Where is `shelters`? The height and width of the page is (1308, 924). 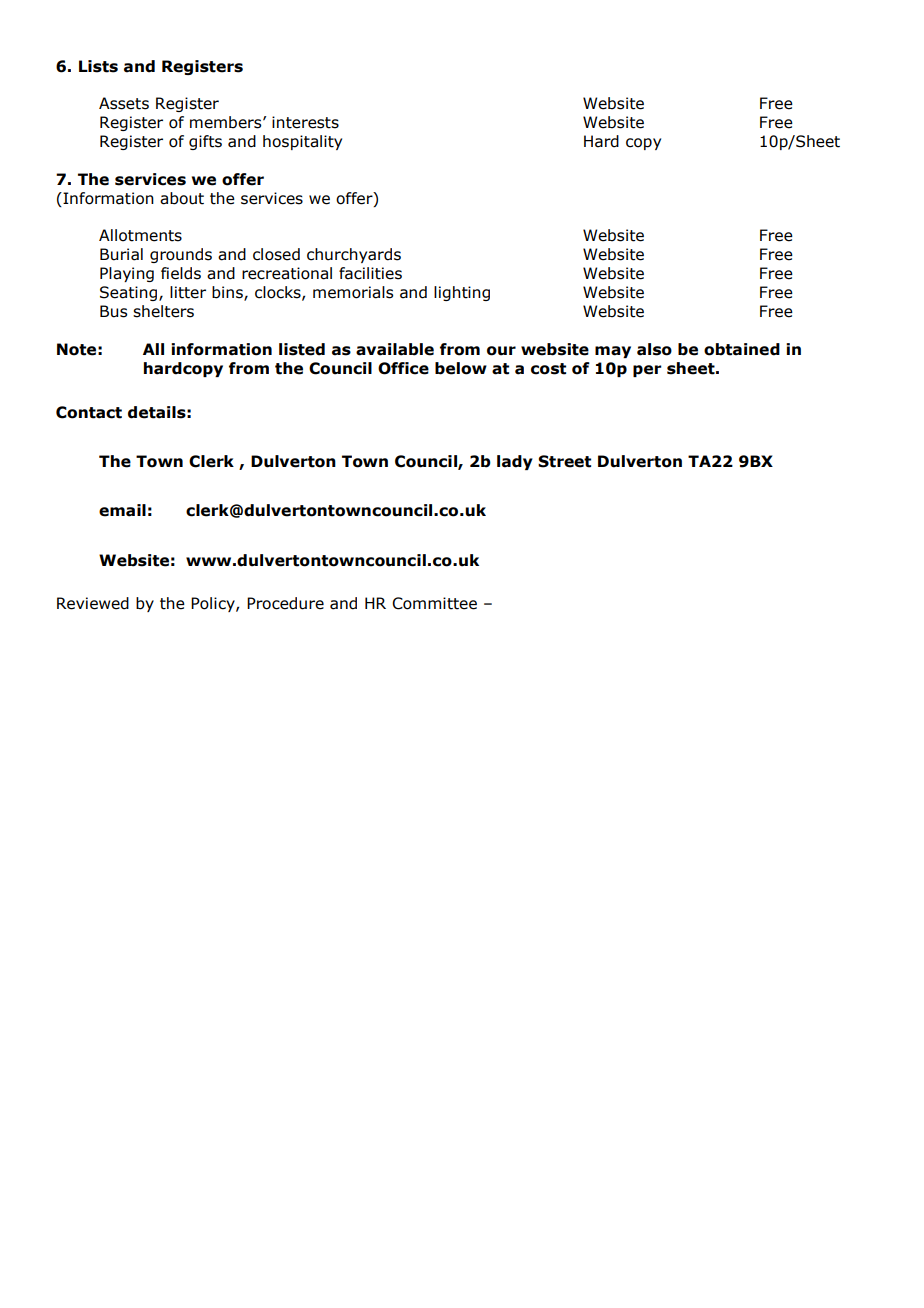
shelters is located at coordinates (163, 311).
